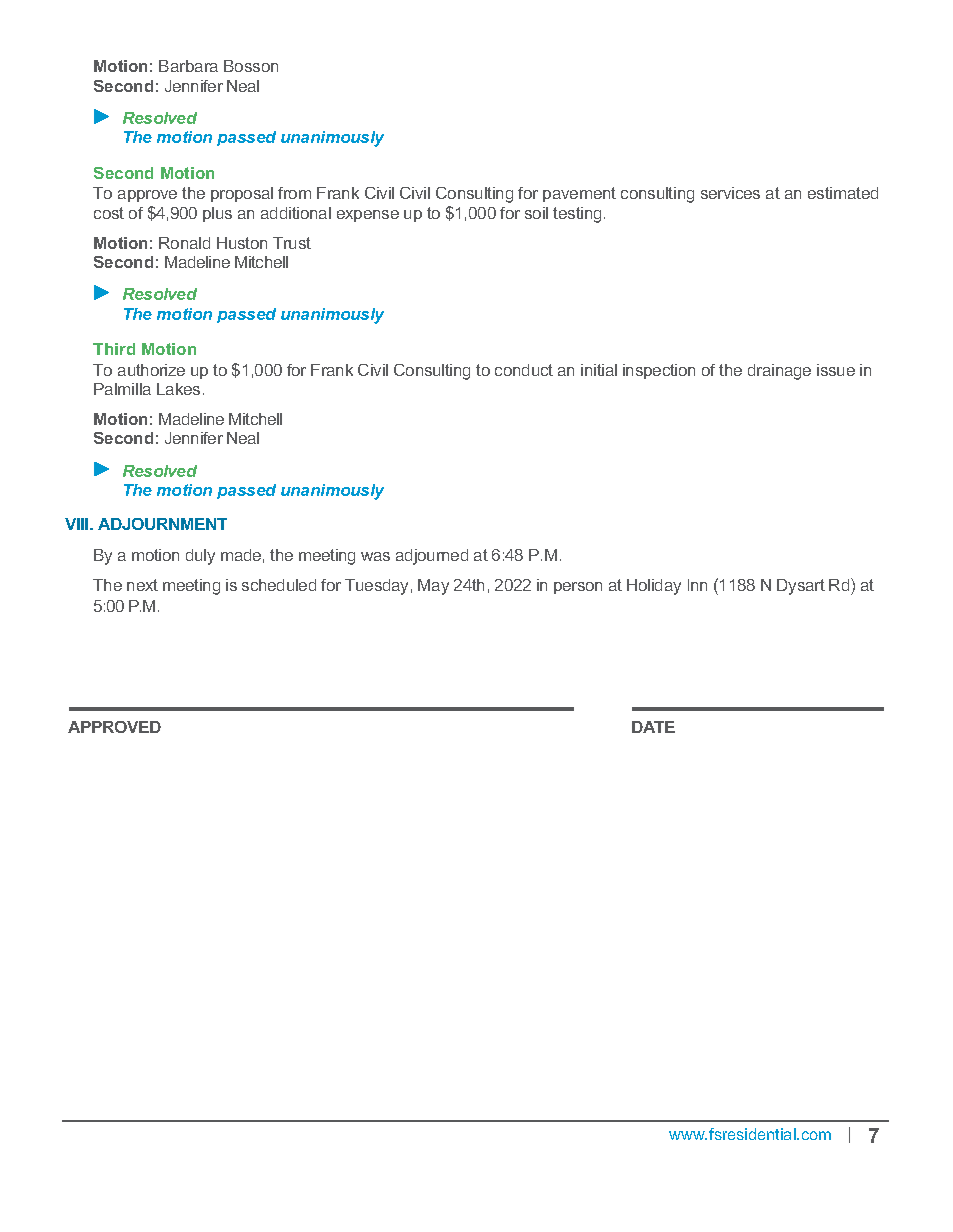 The width and height of the page is (953, 1232). I want to click on DATE, so click(653, 727).
